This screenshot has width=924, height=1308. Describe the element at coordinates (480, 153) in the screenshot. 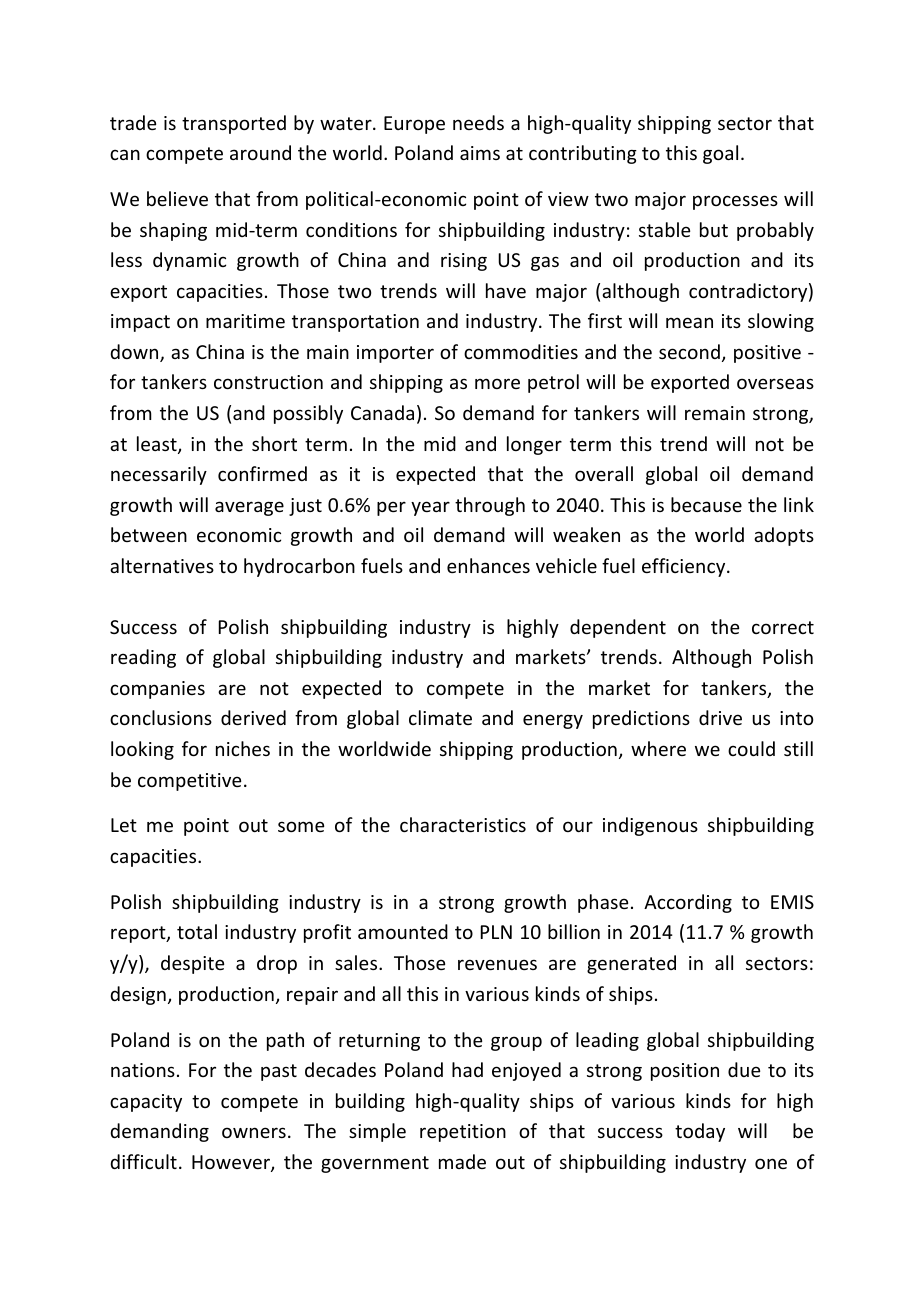

I see `aims` at that location.
